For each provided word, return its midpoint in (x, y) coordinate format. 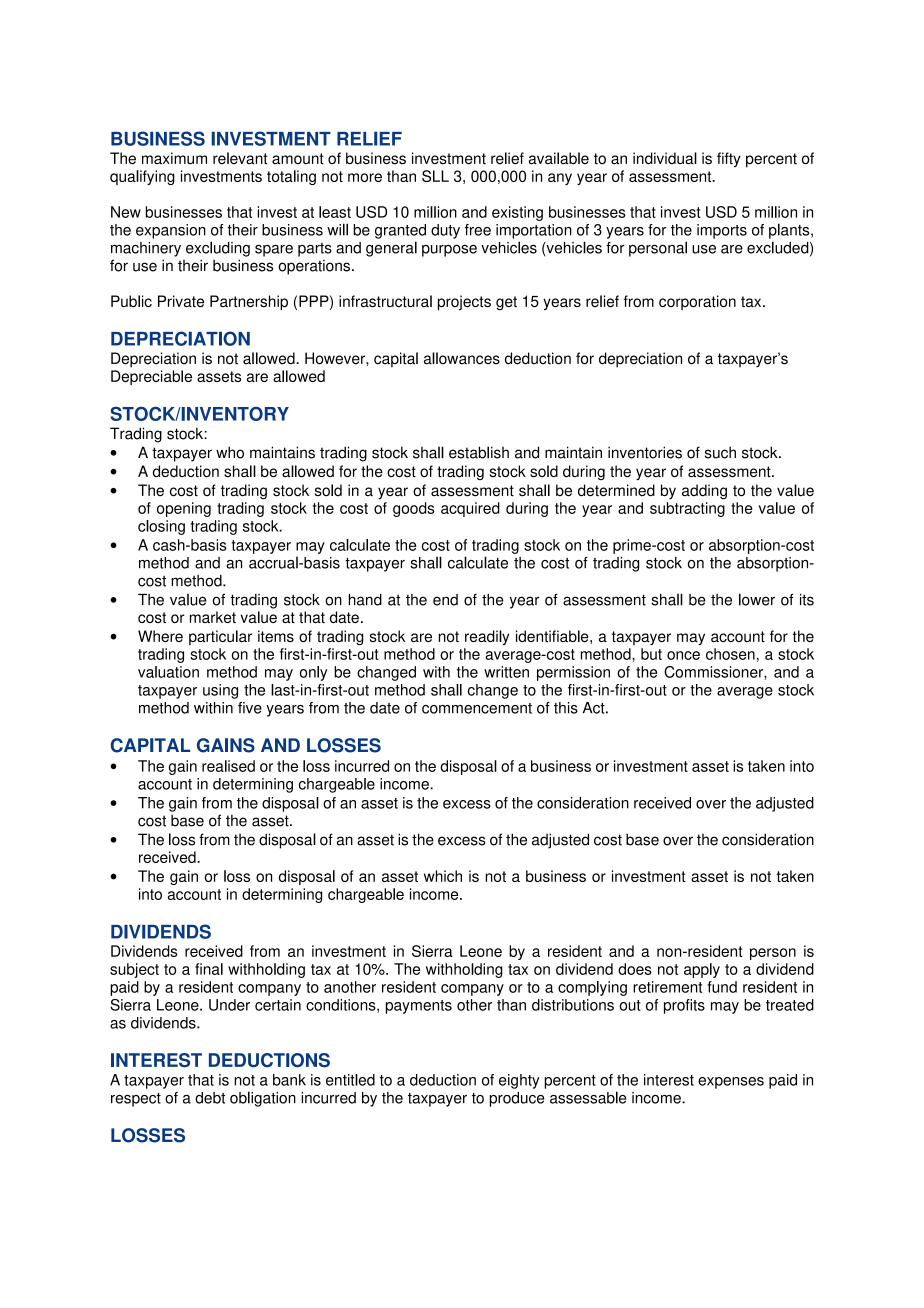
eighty (519, 1081)
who (230, 452)
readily (487, 637)
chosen (730, 654)
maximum (174, 158)
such (720, 452)
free (478, 230)
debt (210, 1098)
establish (479, 452)
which (443, 876)
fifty (729, 159)
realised (228, 766)
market (213, 617)
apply (702, 970)
